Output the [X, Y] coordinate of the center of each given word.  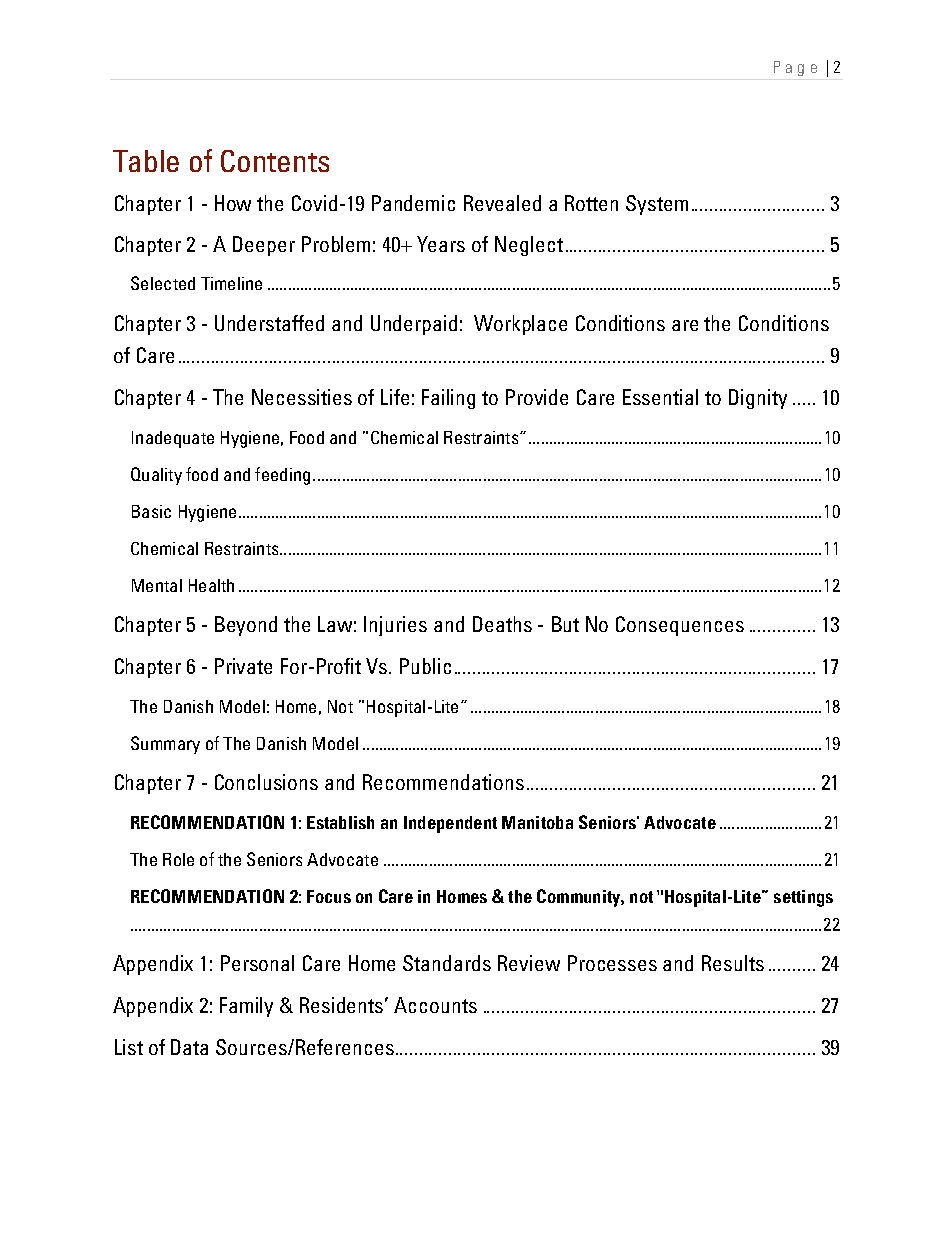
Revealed [502, 203]
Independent [450, 824]
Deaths [502, 624]
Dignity [758, 399]
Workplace [520, 325]
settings [803, 898]
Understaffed [269, 323]
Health [211, 585]
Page [795, 68]
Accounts [435, 1005]
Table [146, 161]
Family [246, 1007]
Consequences [680, 626]
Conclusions [266, 782]
